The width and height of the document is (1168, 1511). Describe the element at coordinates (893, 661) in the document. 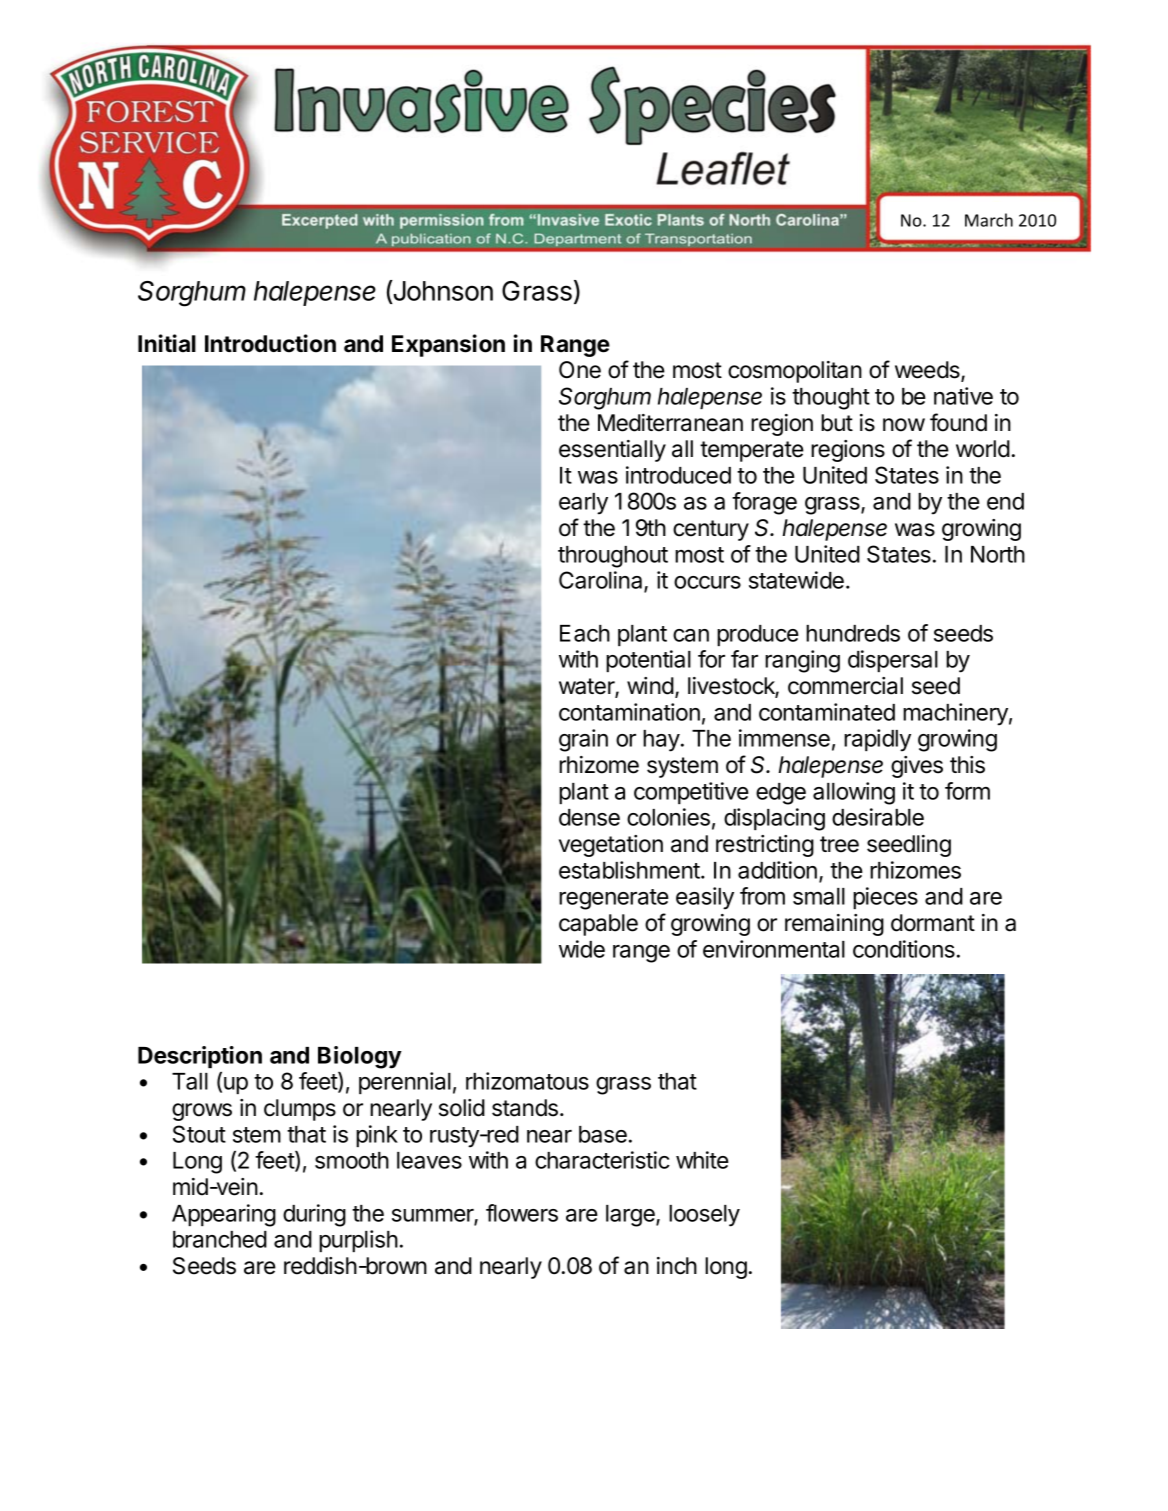

I see `dispersal` at that location.
